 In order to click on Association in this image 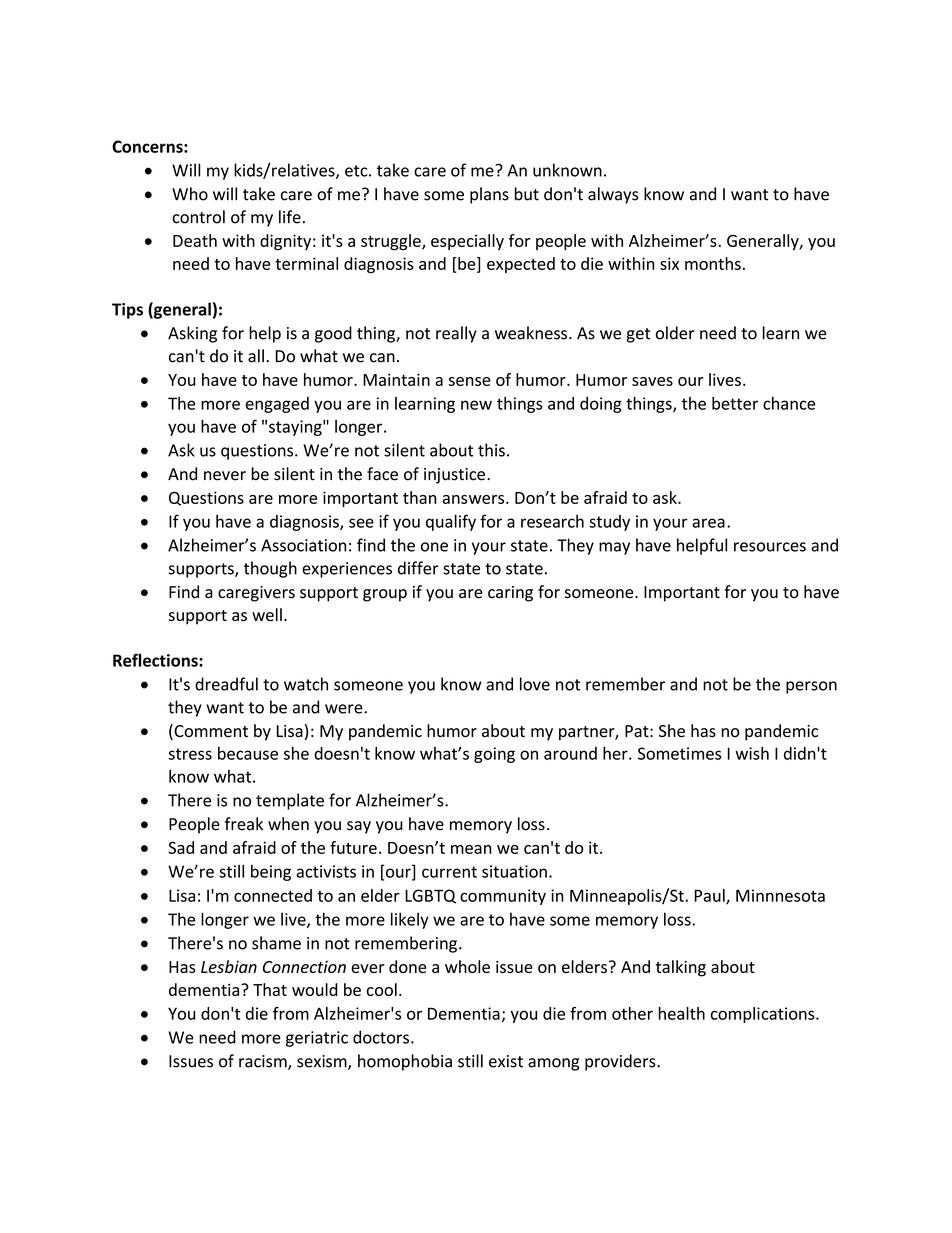, I will do `click(303, 545)`.
